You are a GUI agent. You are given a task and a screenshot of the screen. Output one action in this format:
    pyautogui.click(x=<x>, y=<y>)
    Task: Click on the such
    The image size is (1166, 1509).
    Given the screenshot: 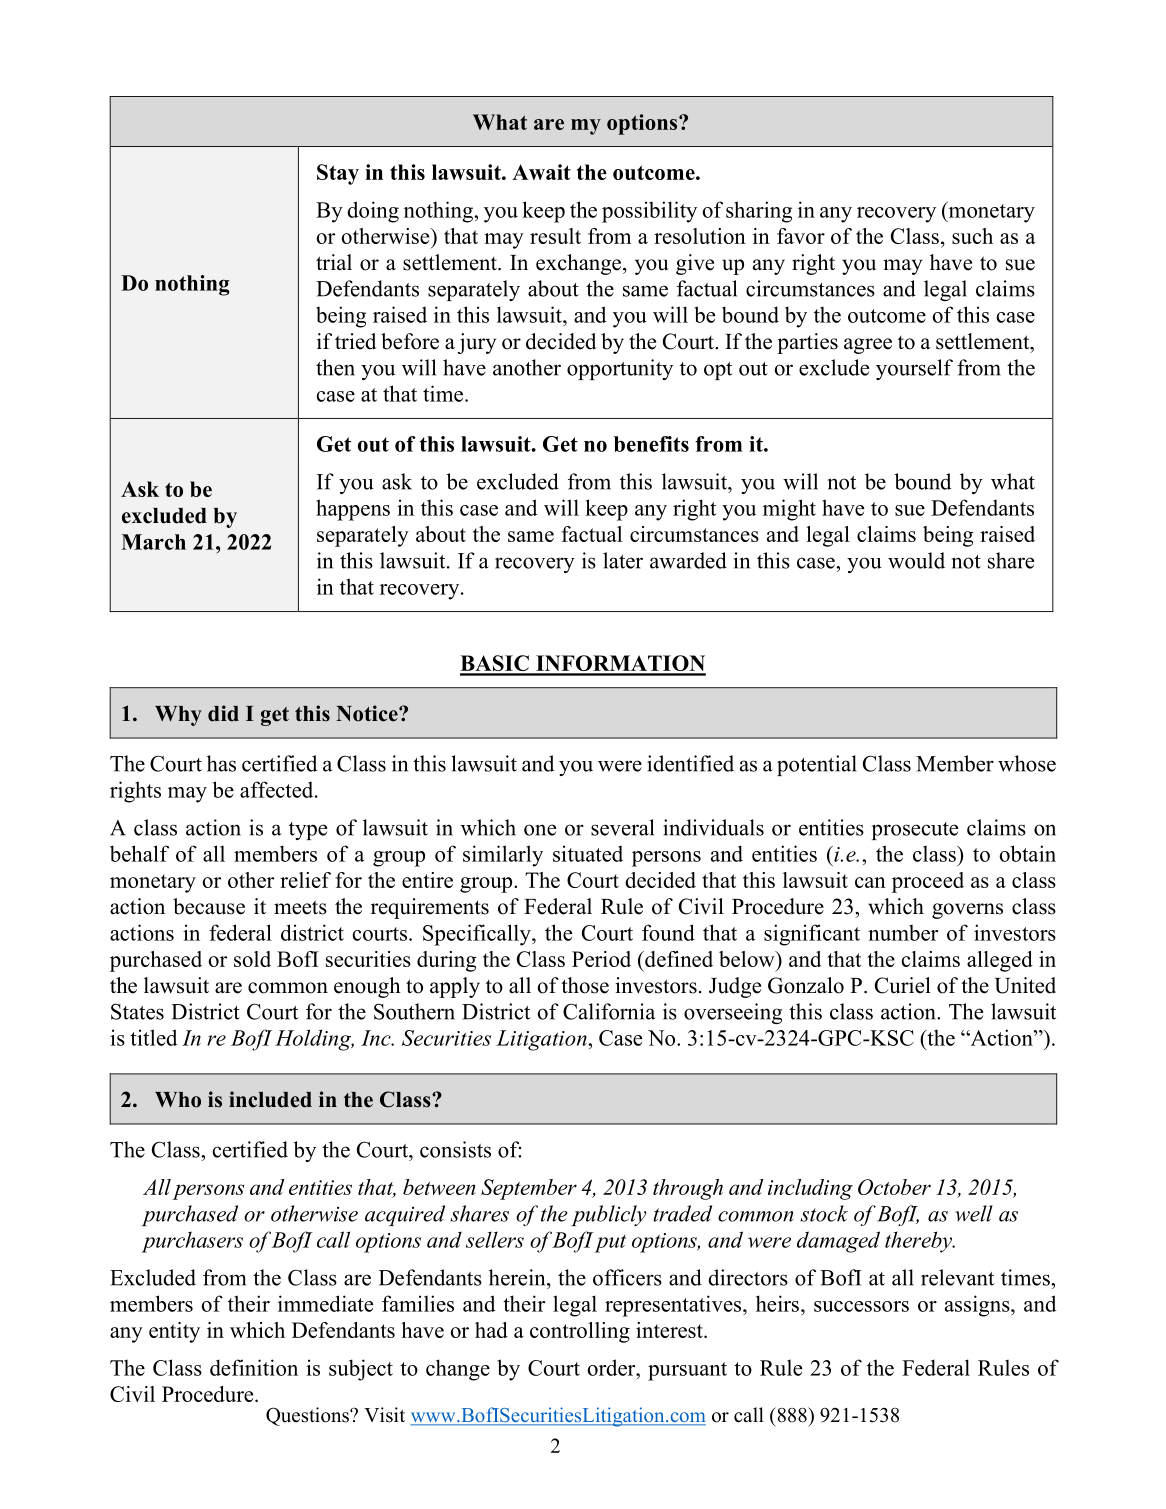 What is the action you would take?
    pyautogui.click(x=972, y=236)
